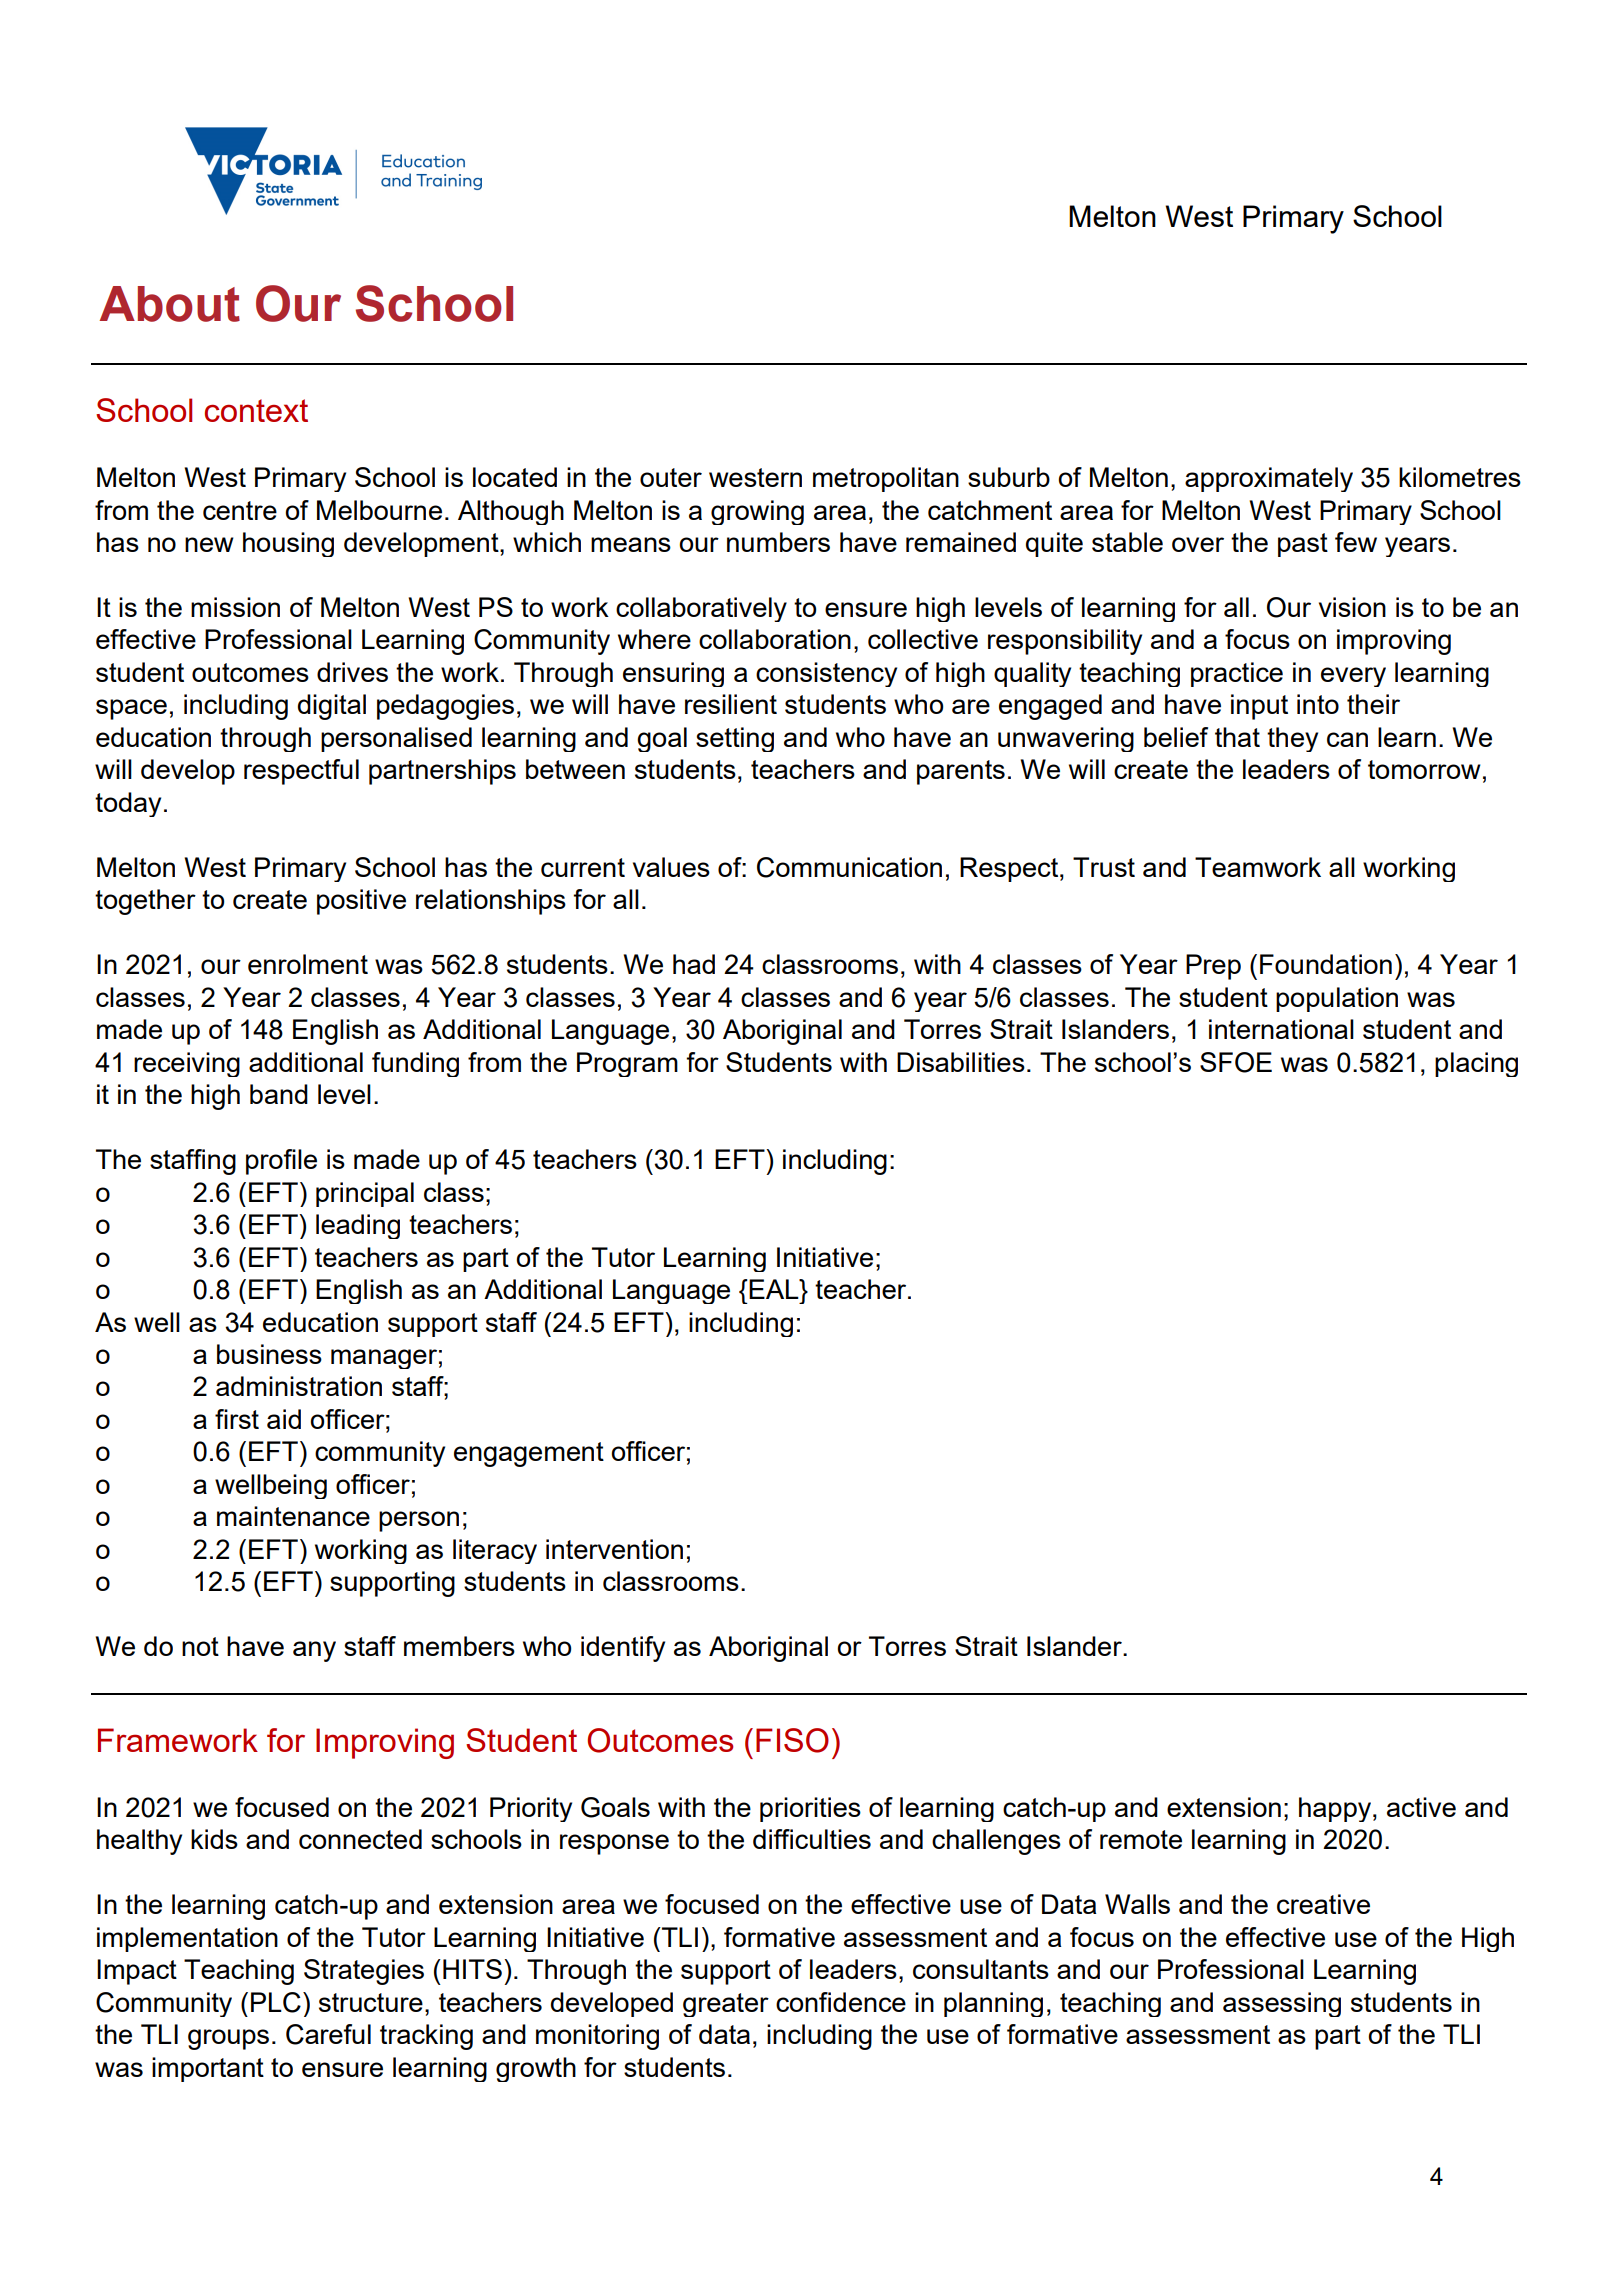 The image size is (1611, 2279). Describe the element at coordinates (623, 1649) in the screenshot. I see `identify` at that location.
